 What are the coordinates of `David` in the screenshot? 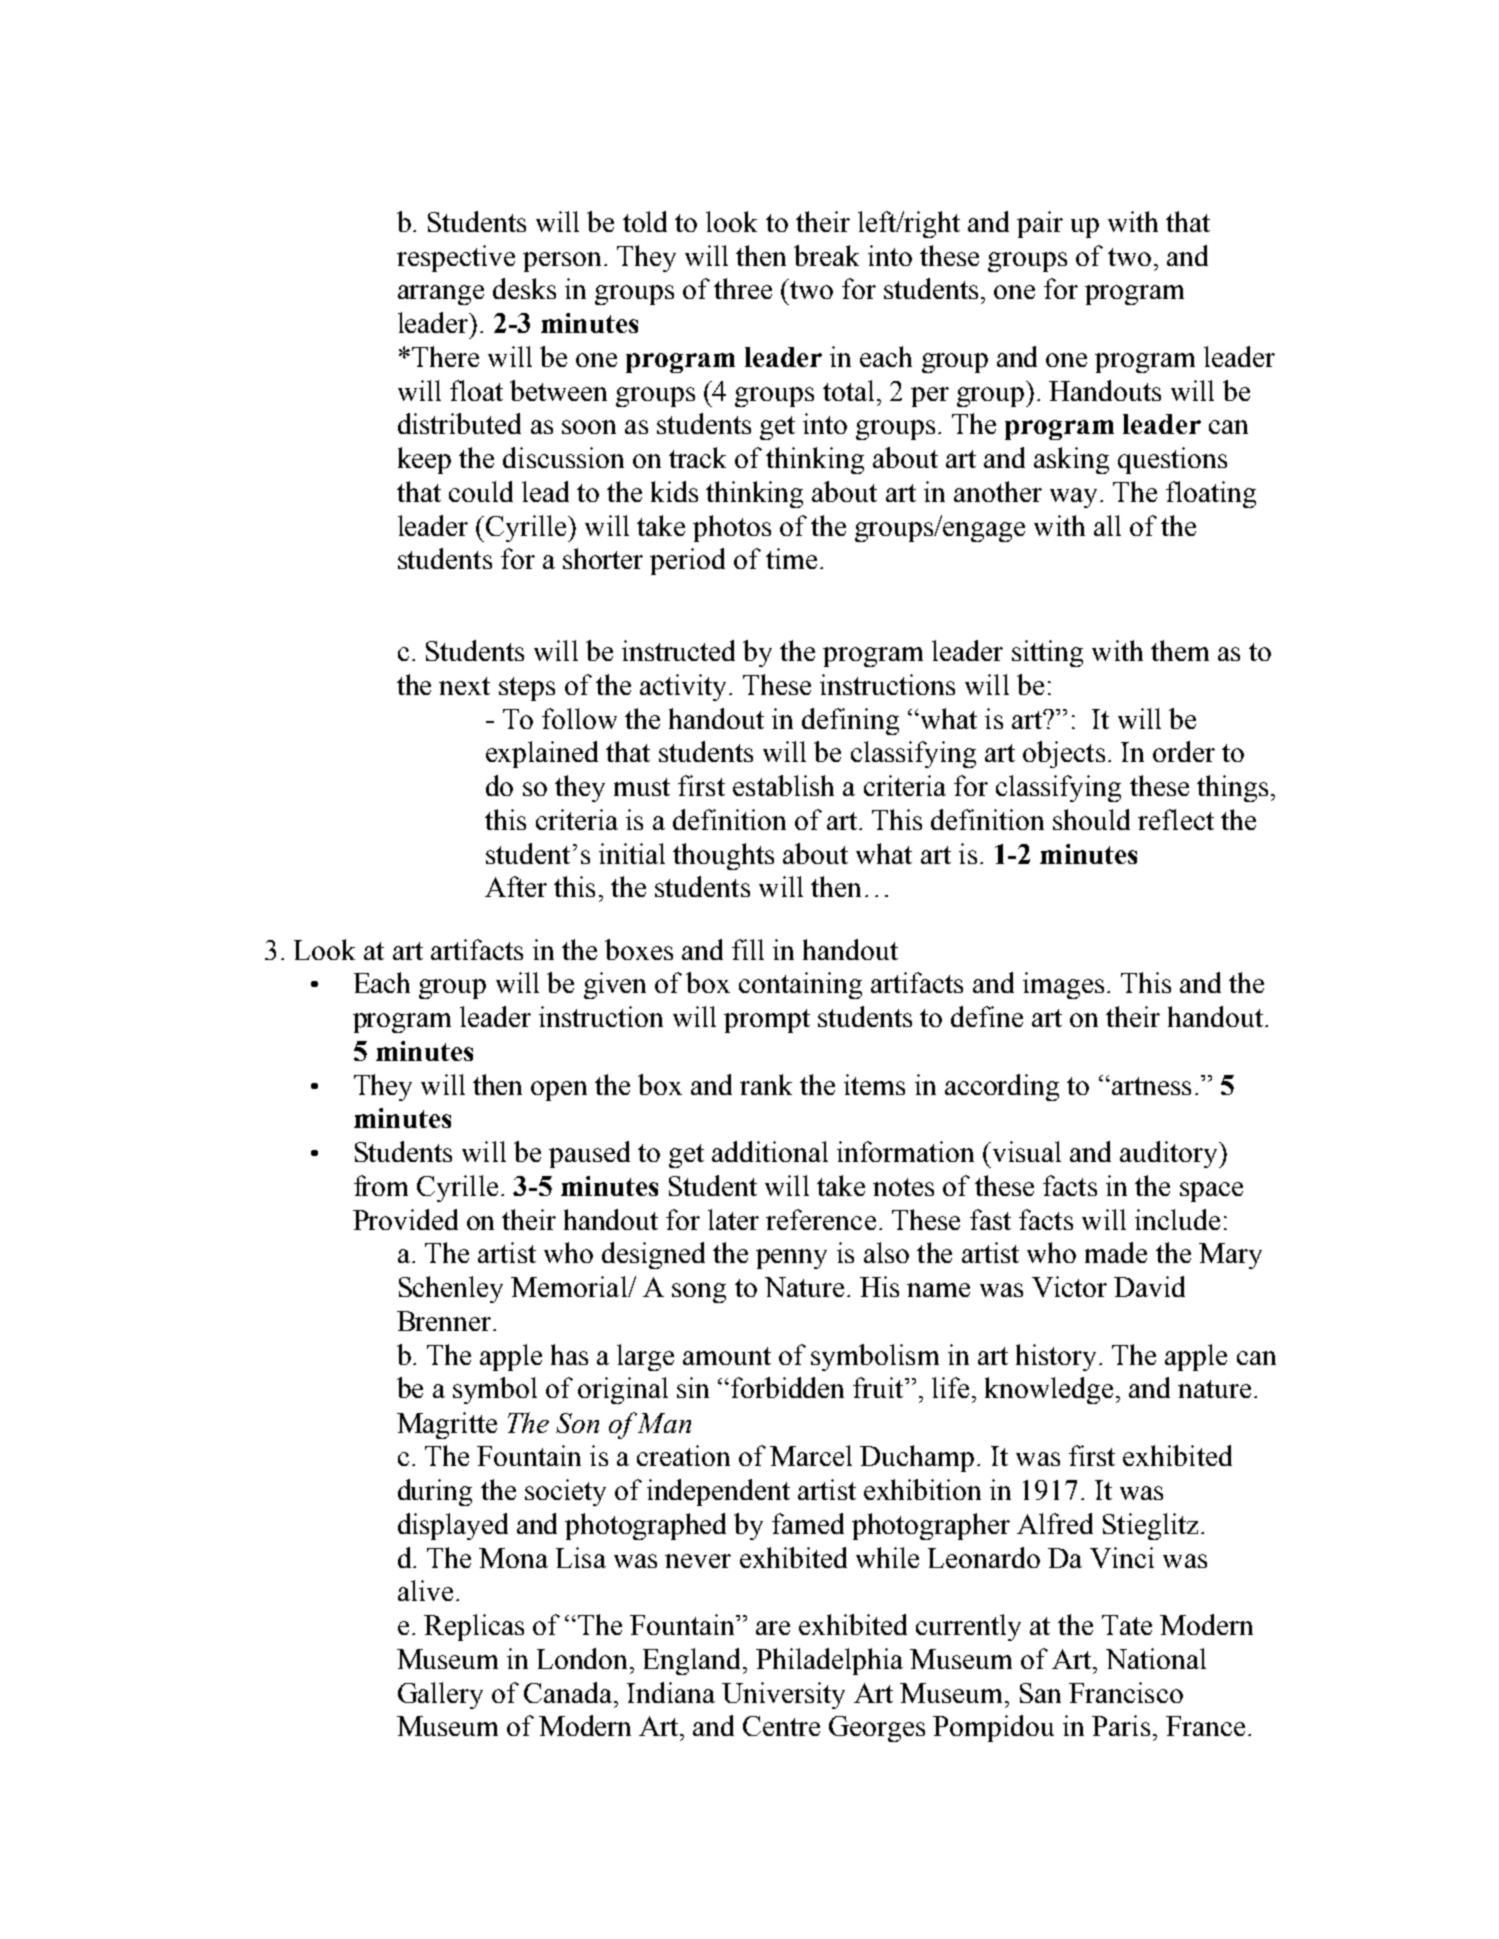 It's located at (1149, 1286).
